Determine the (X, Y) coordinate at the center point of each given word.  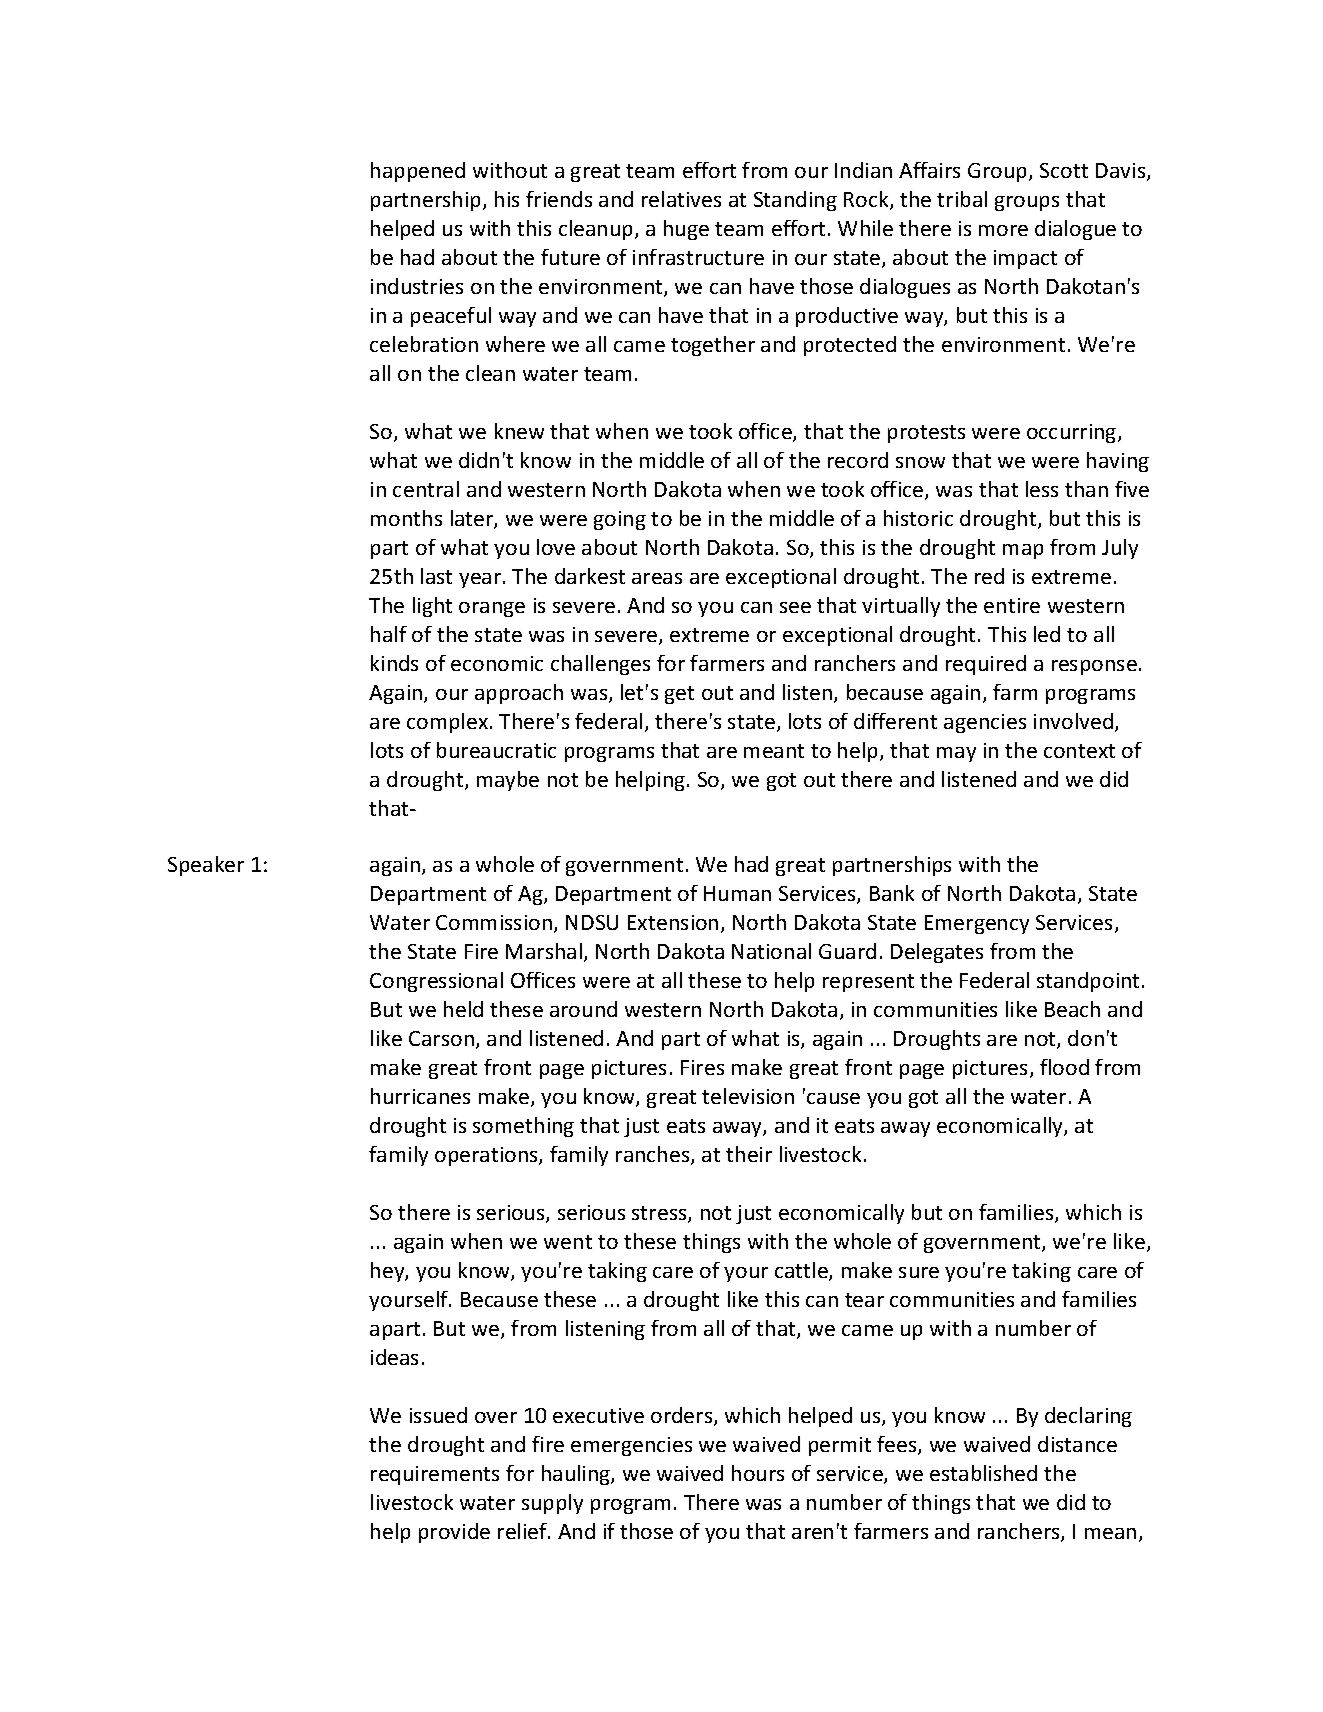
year (481, 580)
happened (418, 172)
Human (737, 893)
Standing (795, 201)
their (749, 1154)
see (795, 607)
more (1003, 230)
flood (1064, 1067)
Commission (494, 922)
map (1023, 551)
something (523, 1127)
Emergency (977, 924)
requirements (435, 1475)
